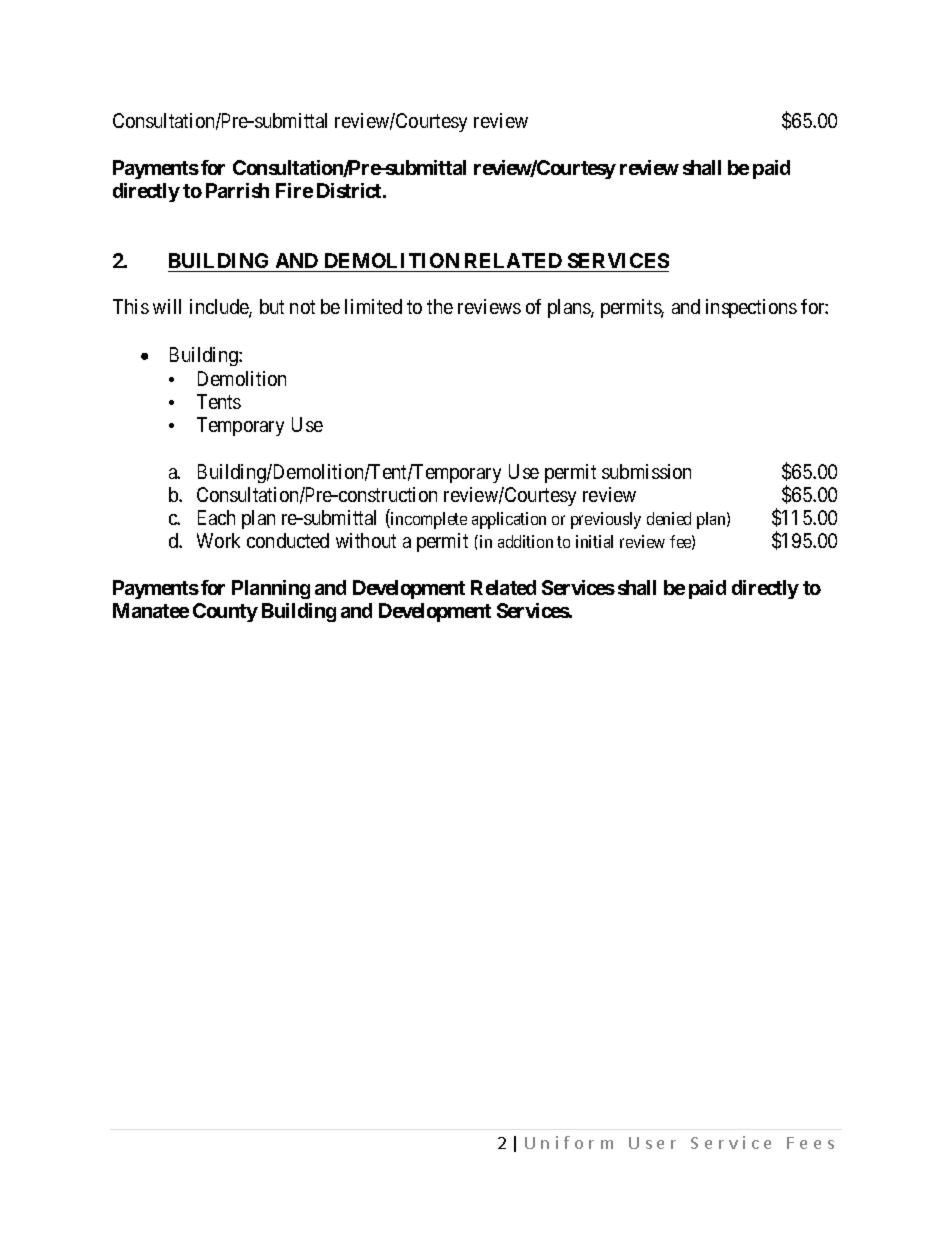 This screenshot has width=952, height=1233. Describe the element at coordinates (225, 612) in the screenshot. I see `County` at that location.
